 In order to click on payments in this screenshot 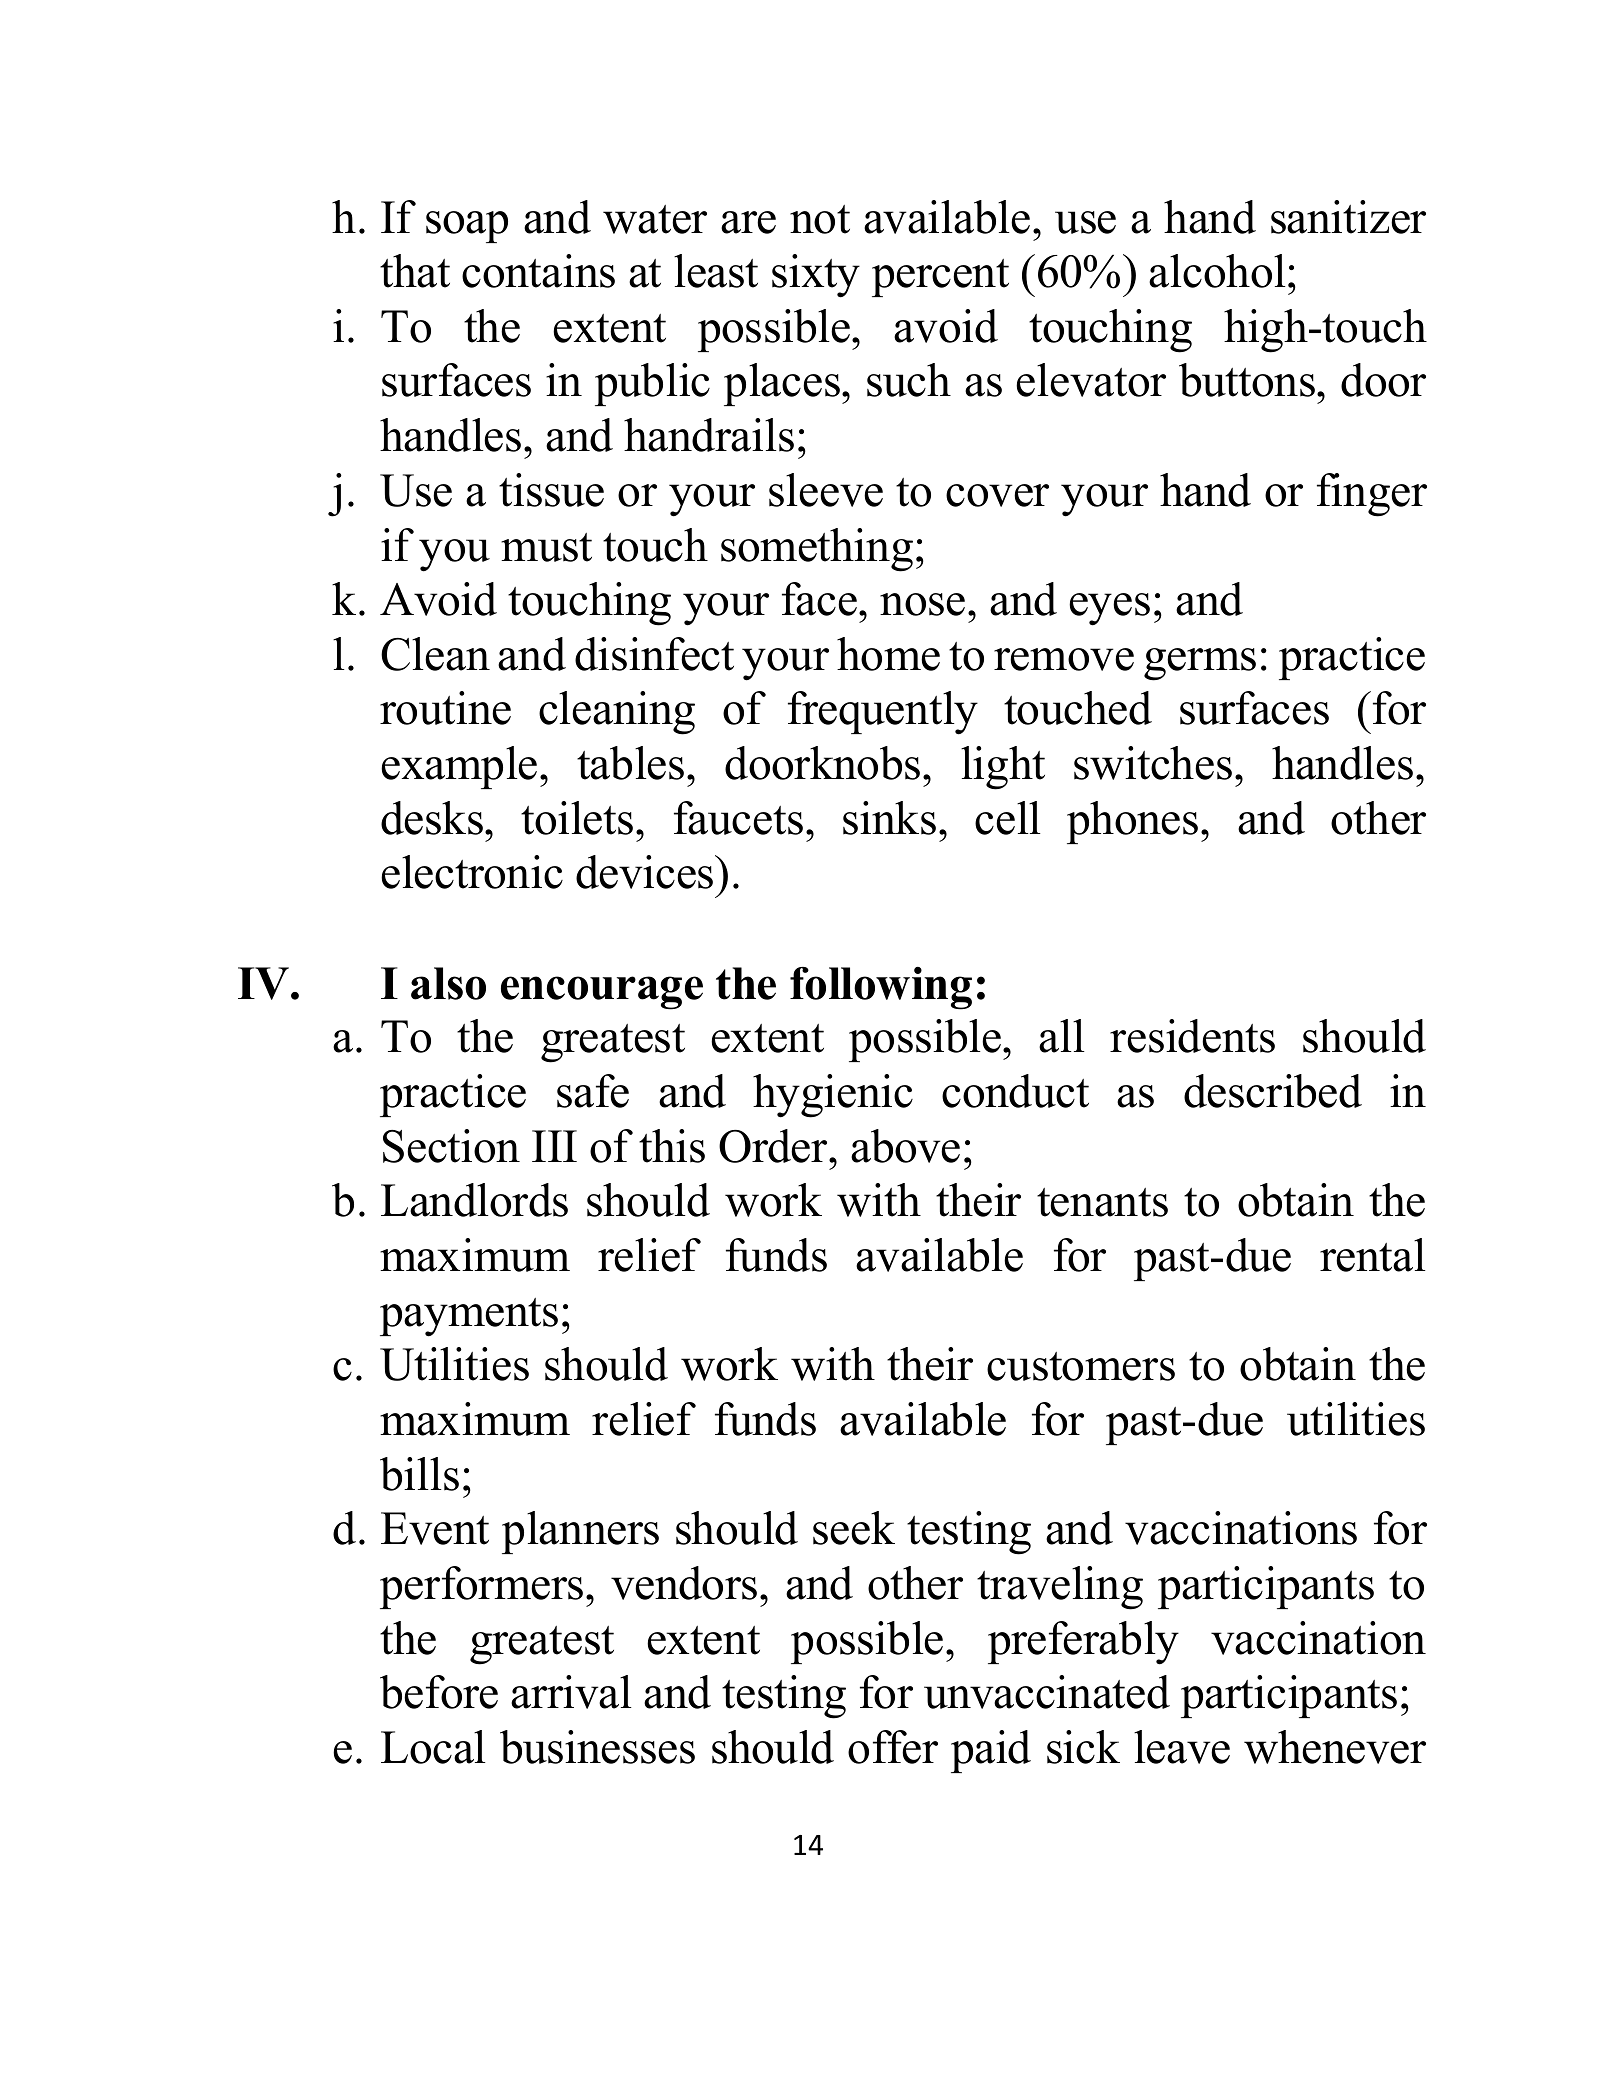, I will do `click(469, 1317)`.
